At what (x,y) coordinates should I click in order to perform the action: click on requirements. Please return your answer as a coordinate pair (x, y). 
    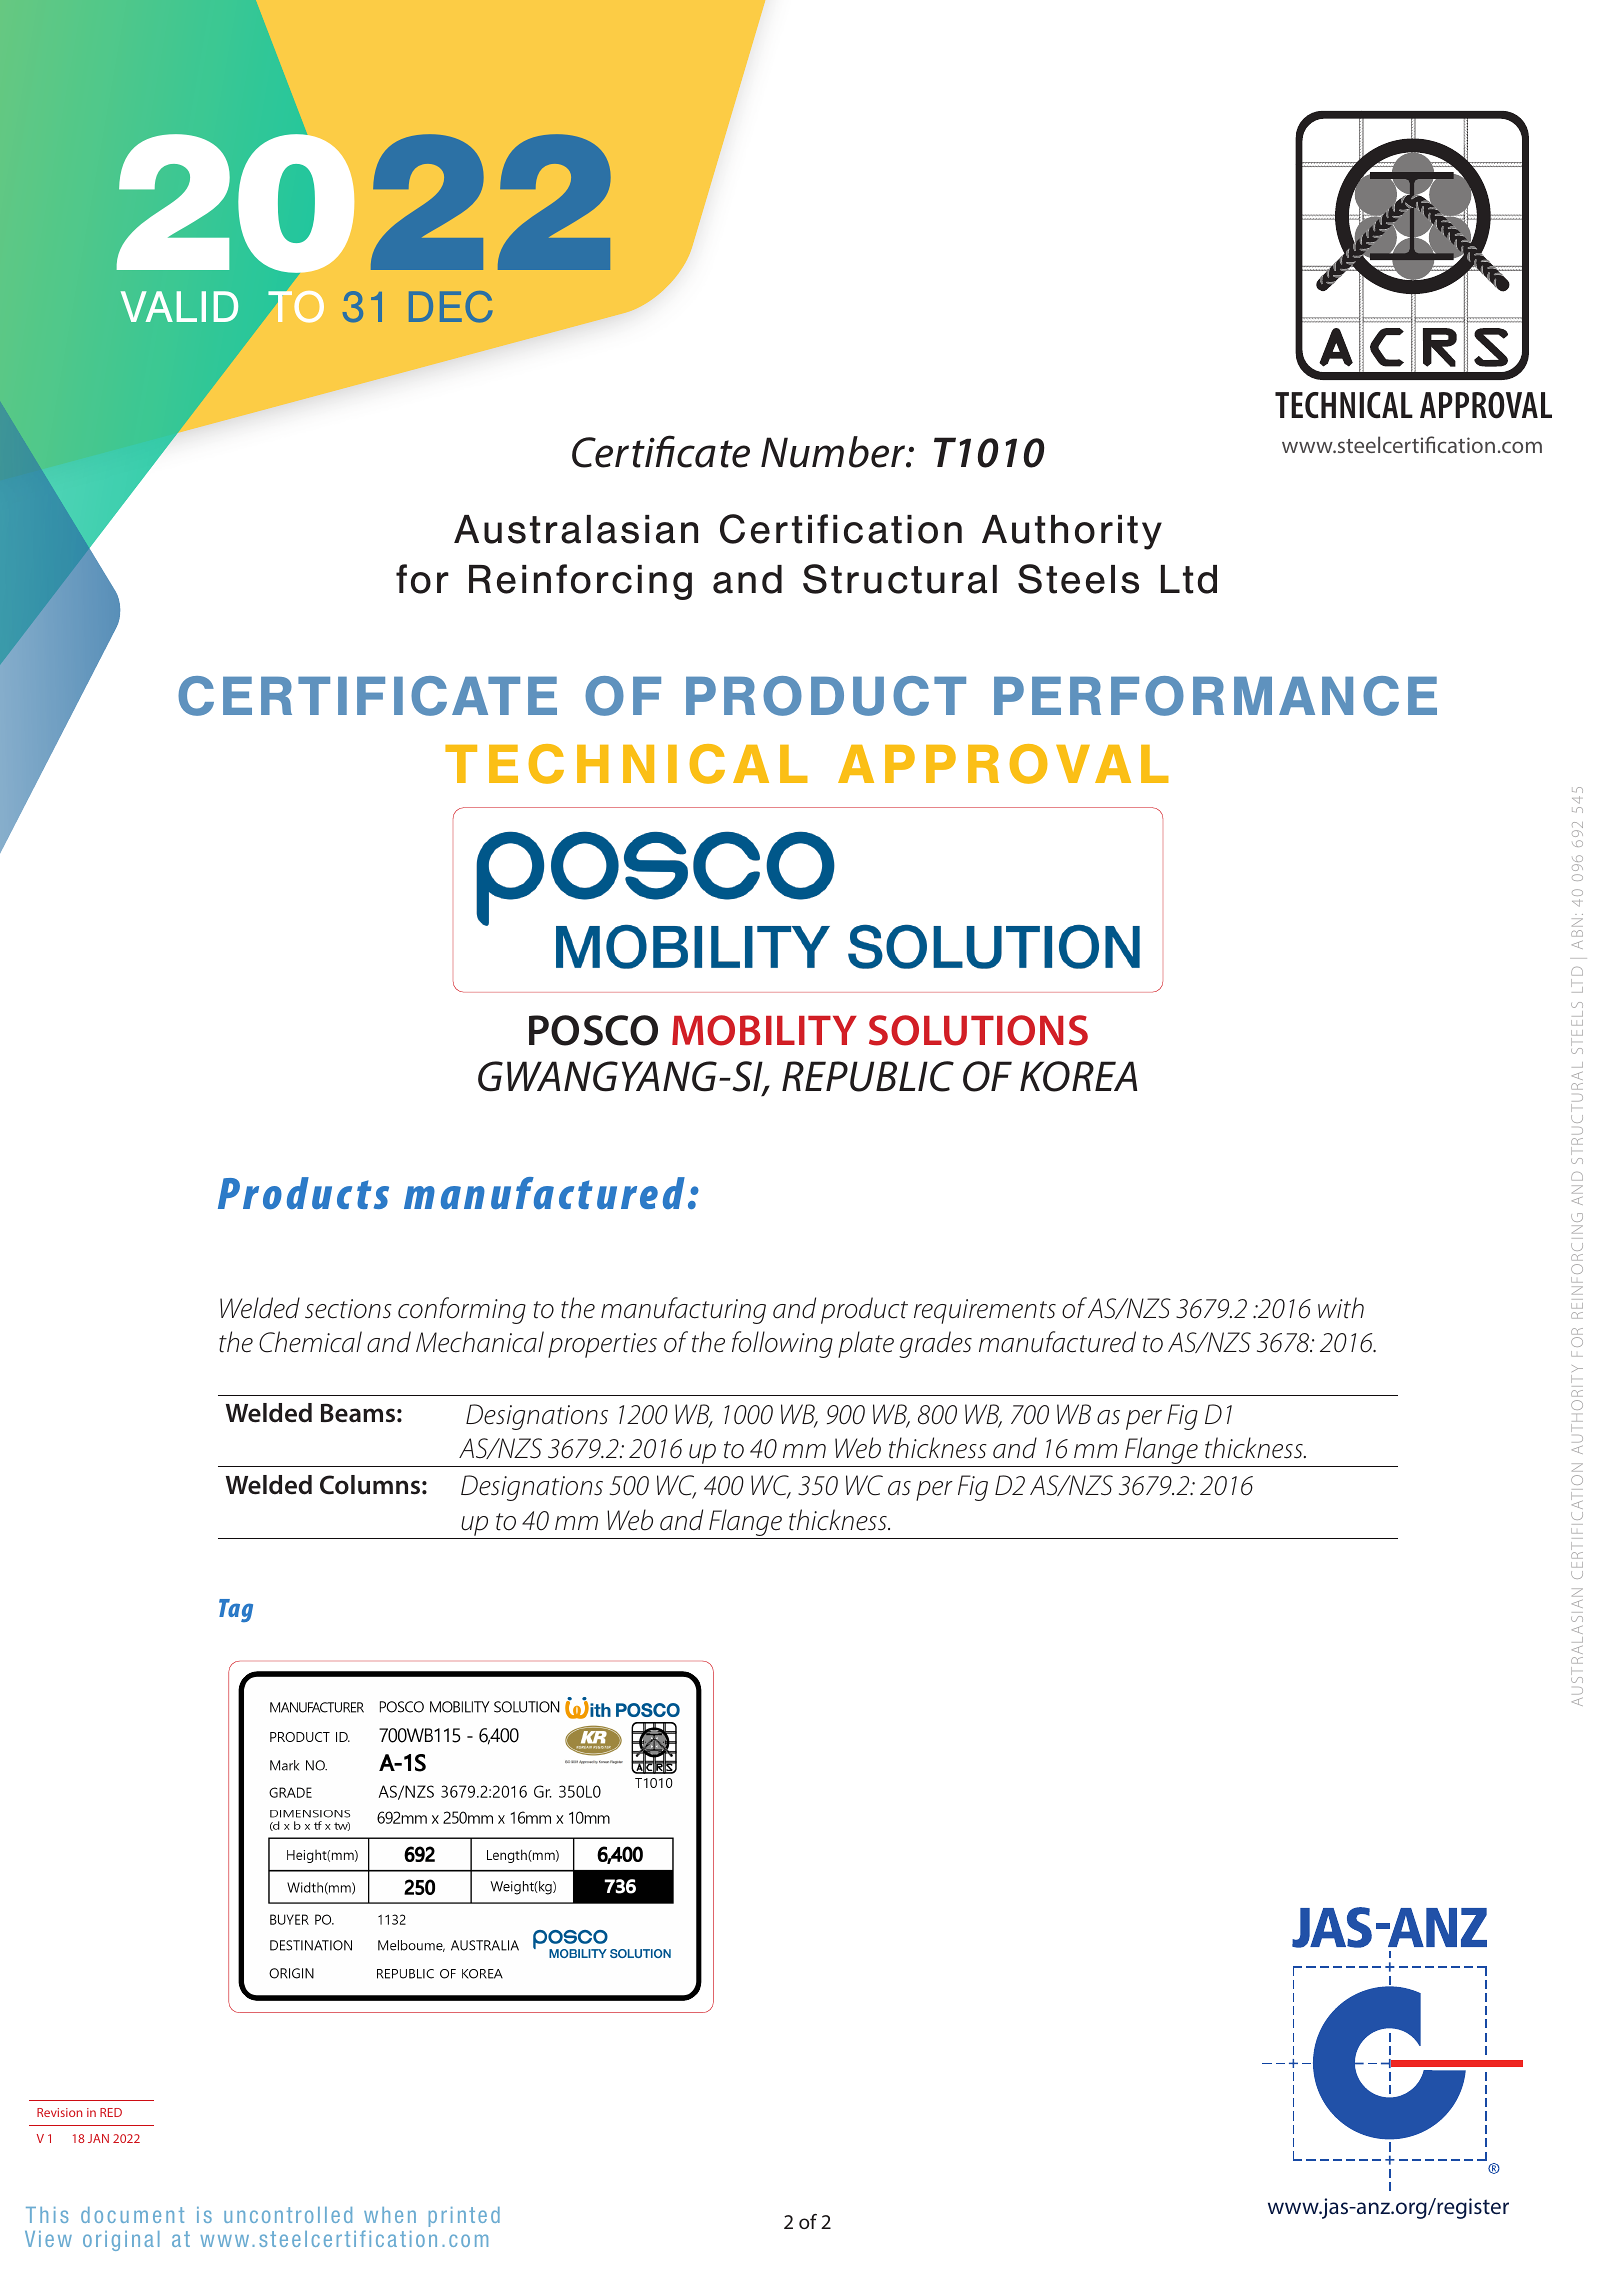
    Looking at the image, I should click on (985, 1311).
